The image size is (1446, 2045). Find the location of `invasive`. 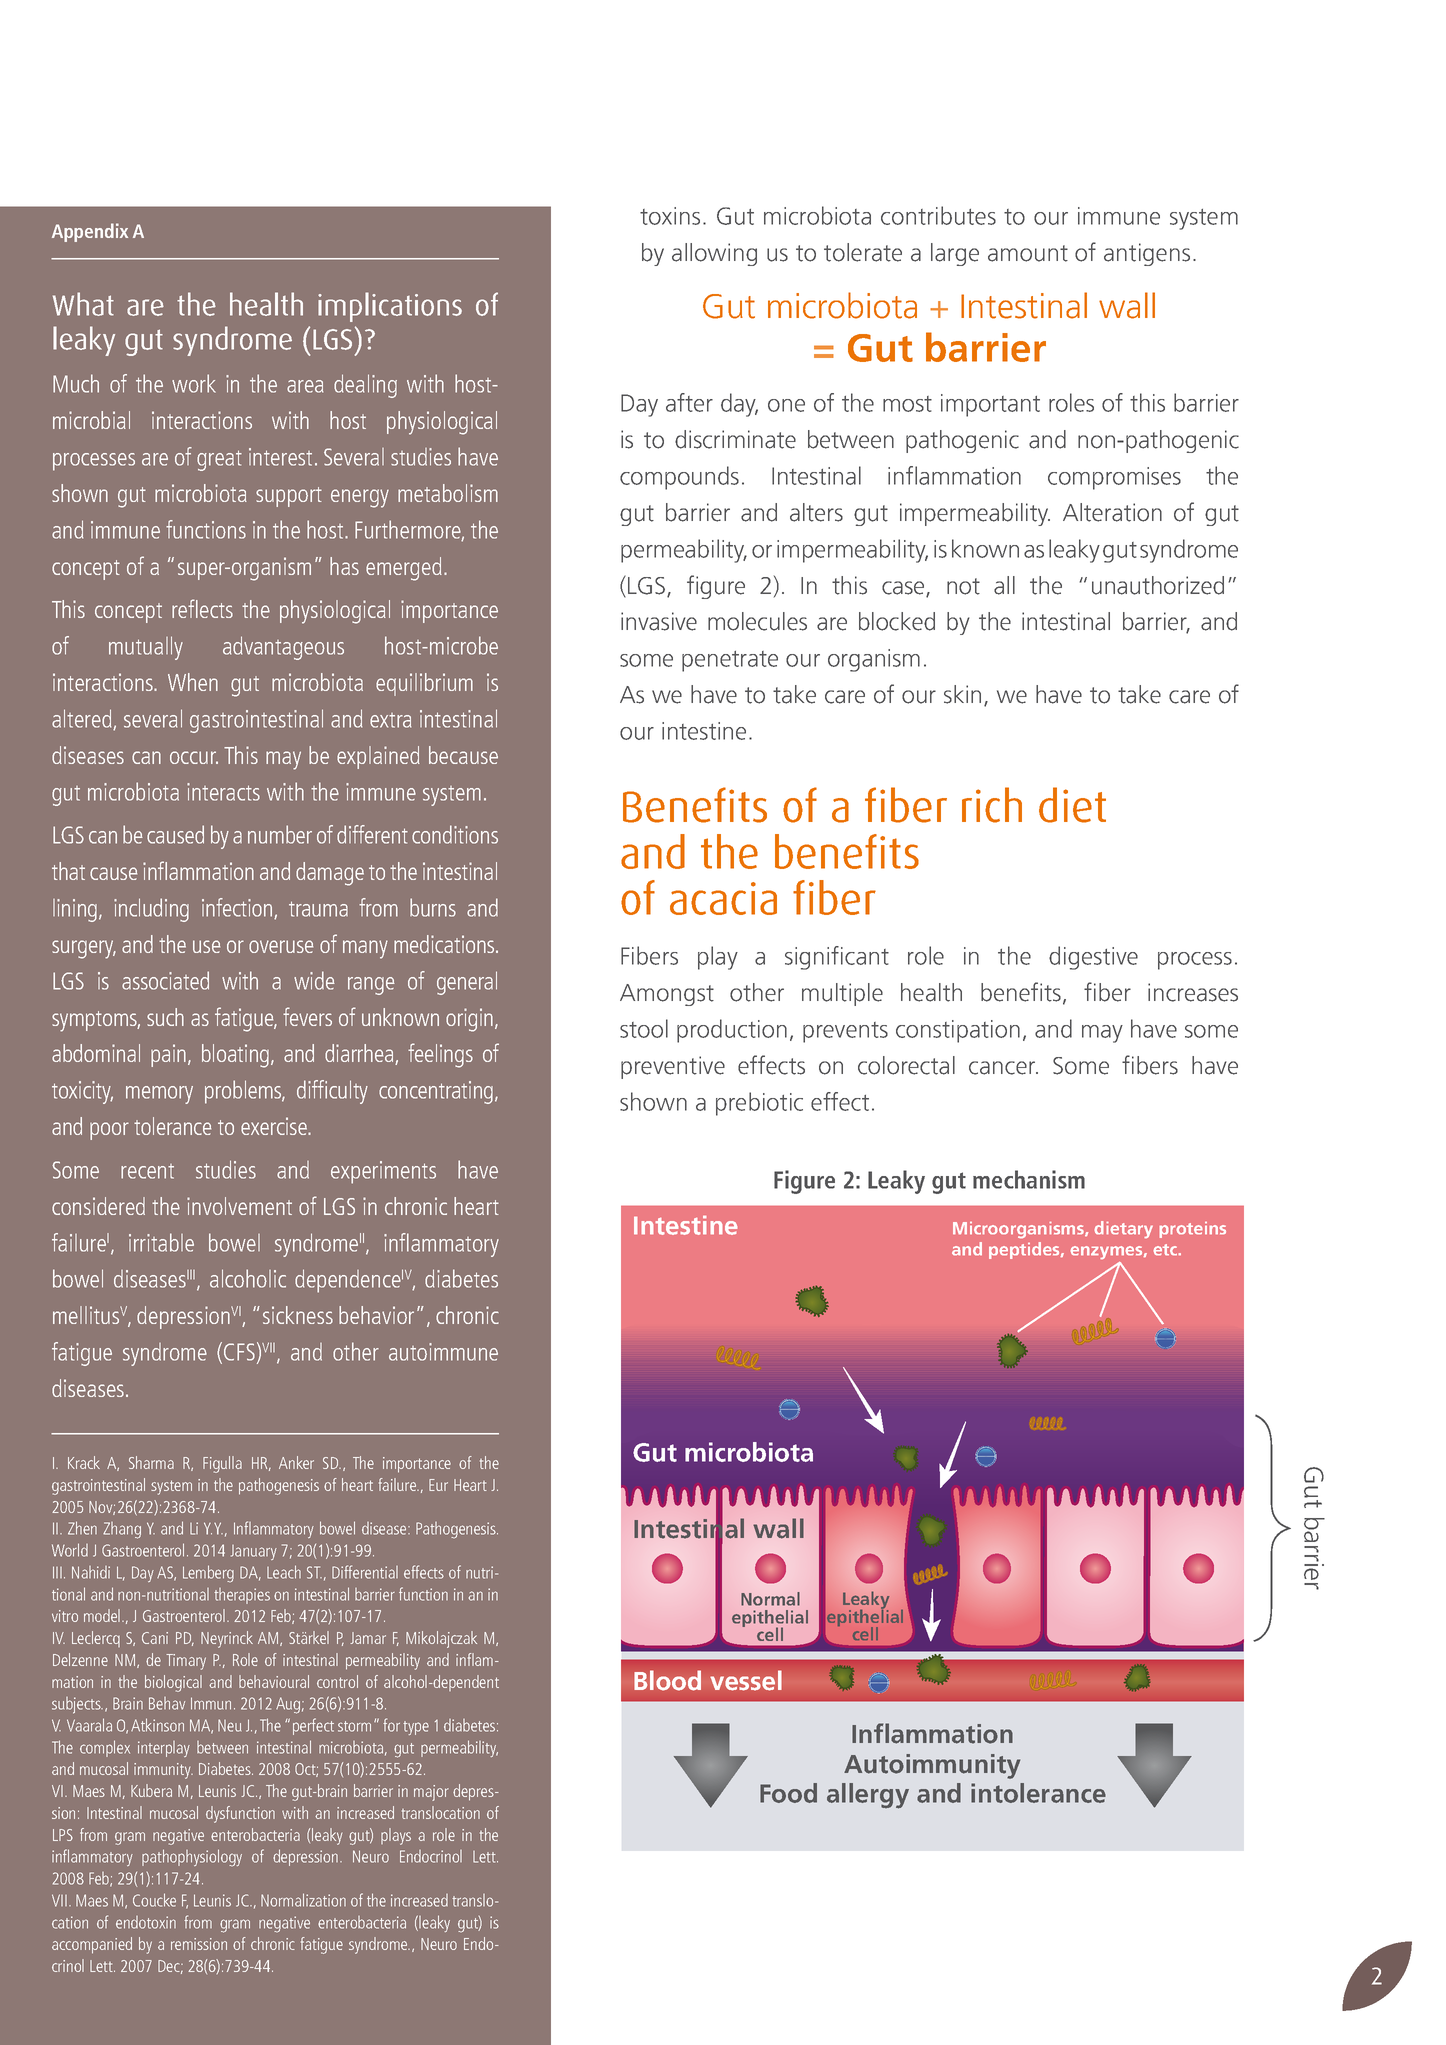

invasive is located at coordinates (659, 621).
